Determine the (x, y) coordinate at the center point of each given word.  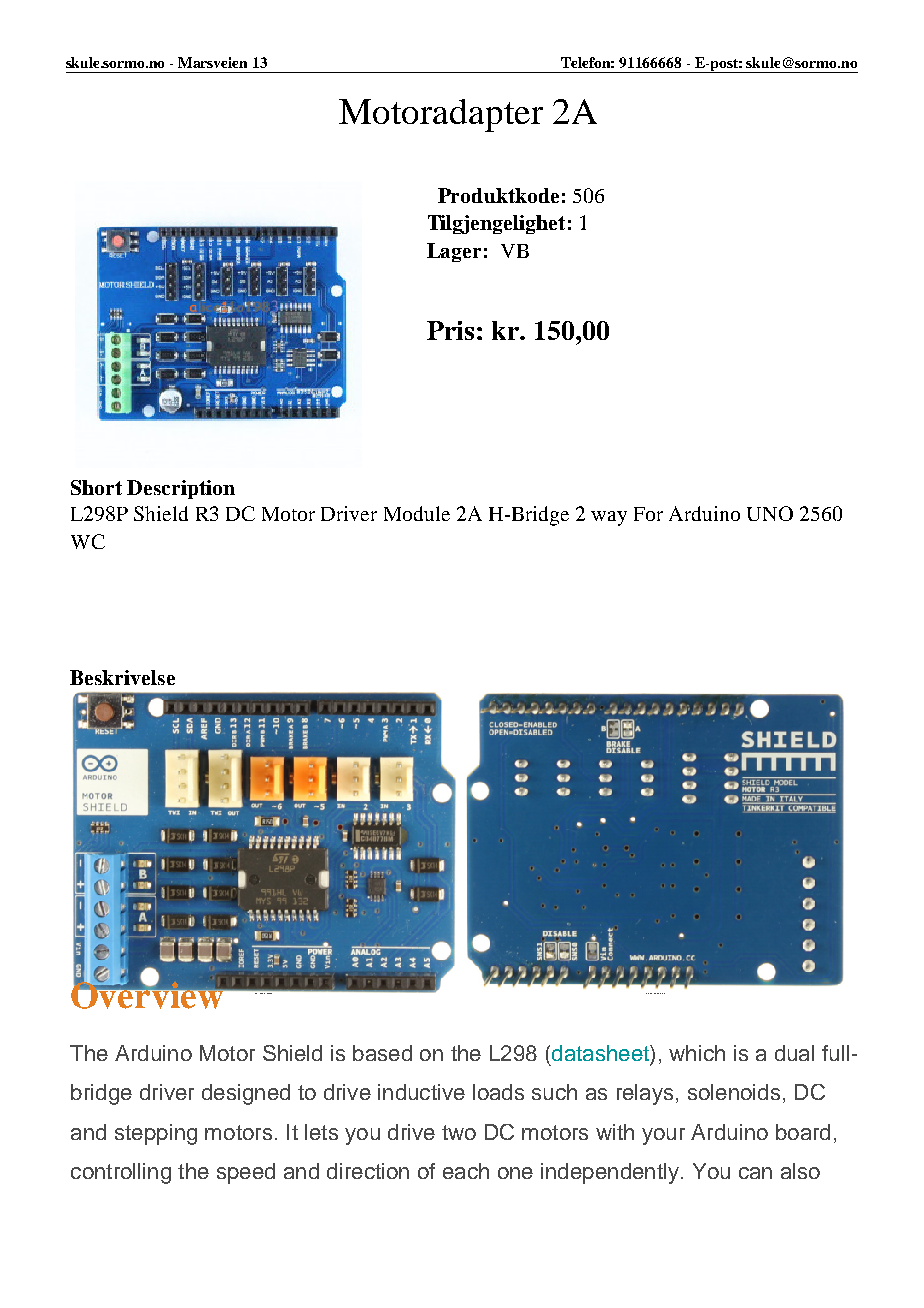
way (609, 518)
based (382, 1053)
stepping (156, 1134)
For (648, 514)
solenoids (734, 1092)
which (697, 1053)
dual (794, 1053)
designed (246, 1094)
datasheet (601, 1053)
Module (417, 513)
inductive (421, 1092)
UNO (770, 513)
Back (663, 993)
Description (181, 489)
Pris (450, 330)
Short (96, 487)
